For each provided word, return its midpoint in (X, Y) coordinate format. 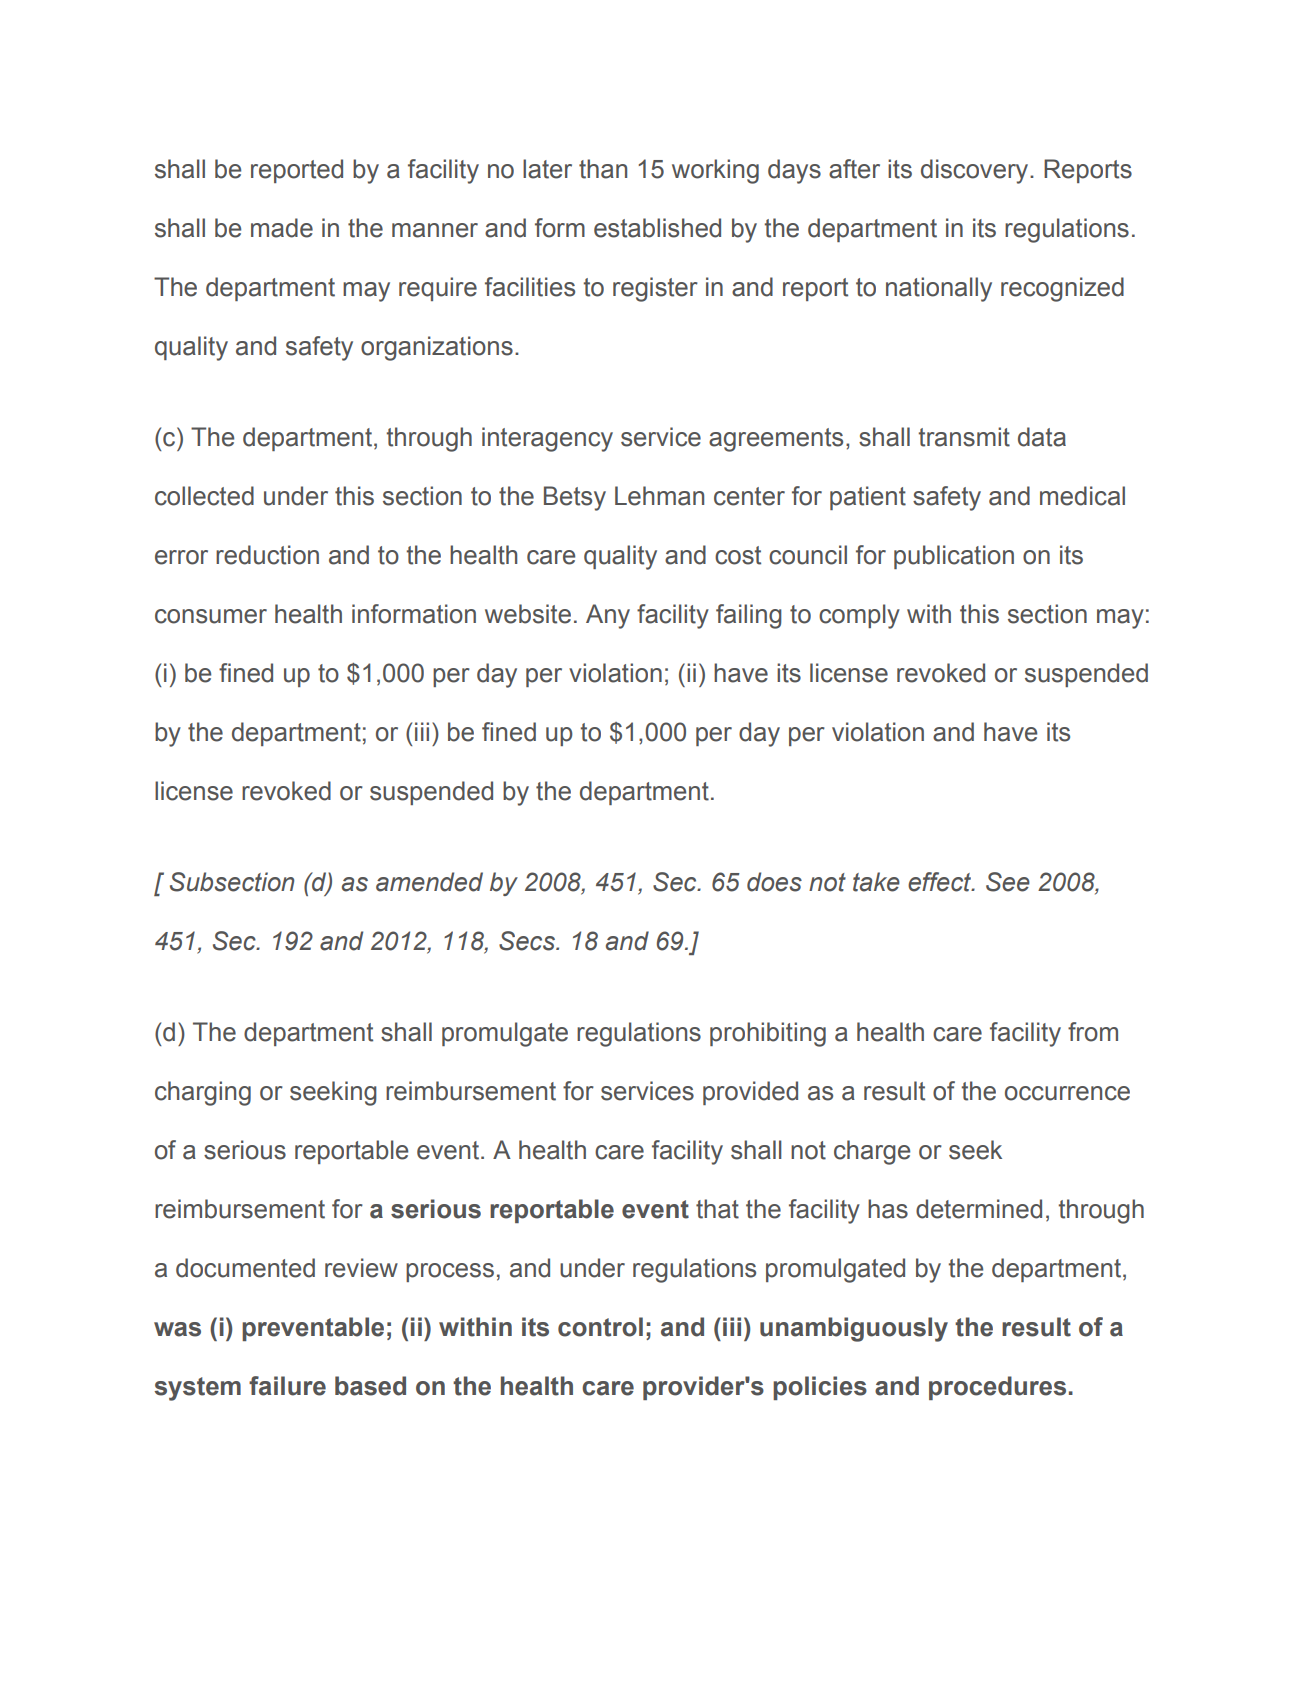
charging (203, 1093)
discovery (976, 171)
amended (429, 882)
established (657, 228)
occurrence (1067, 1093)
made (282, 228)
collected (204, 496)
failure (287, 1386)
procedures (997, 1388)
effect (941, 882)
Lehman (659, 496)
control (600, 1327)
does (774, 882)
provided (750, 1093)
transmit (964, 437)
